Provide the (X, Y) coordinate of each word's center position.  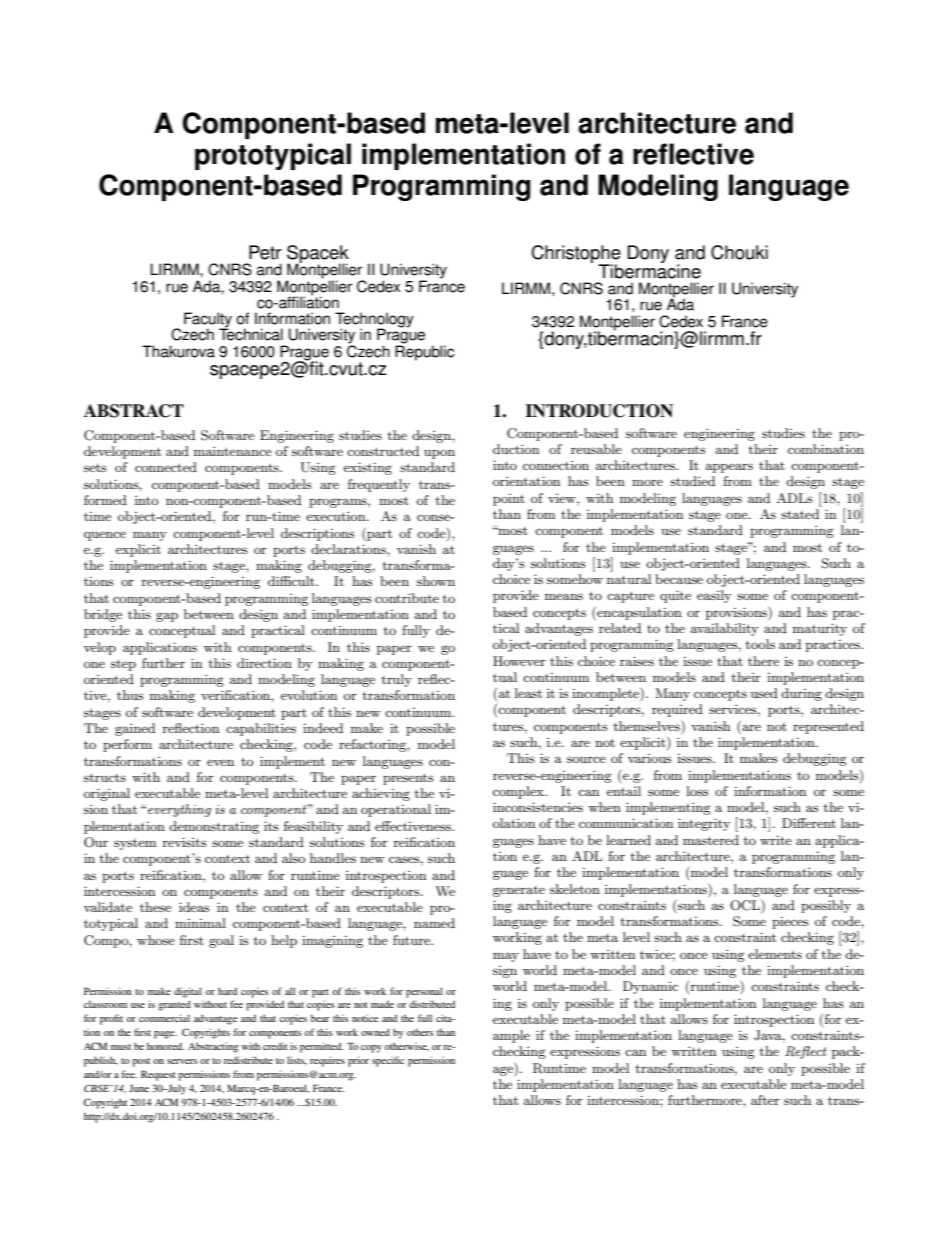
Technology (374, 321)
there (763, 661)
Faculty (208, 321)
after (765, 1100)
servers (182, 1061)
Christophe (576, 255)
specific (388, 1061)
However (519, 661)
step (123, 665)
